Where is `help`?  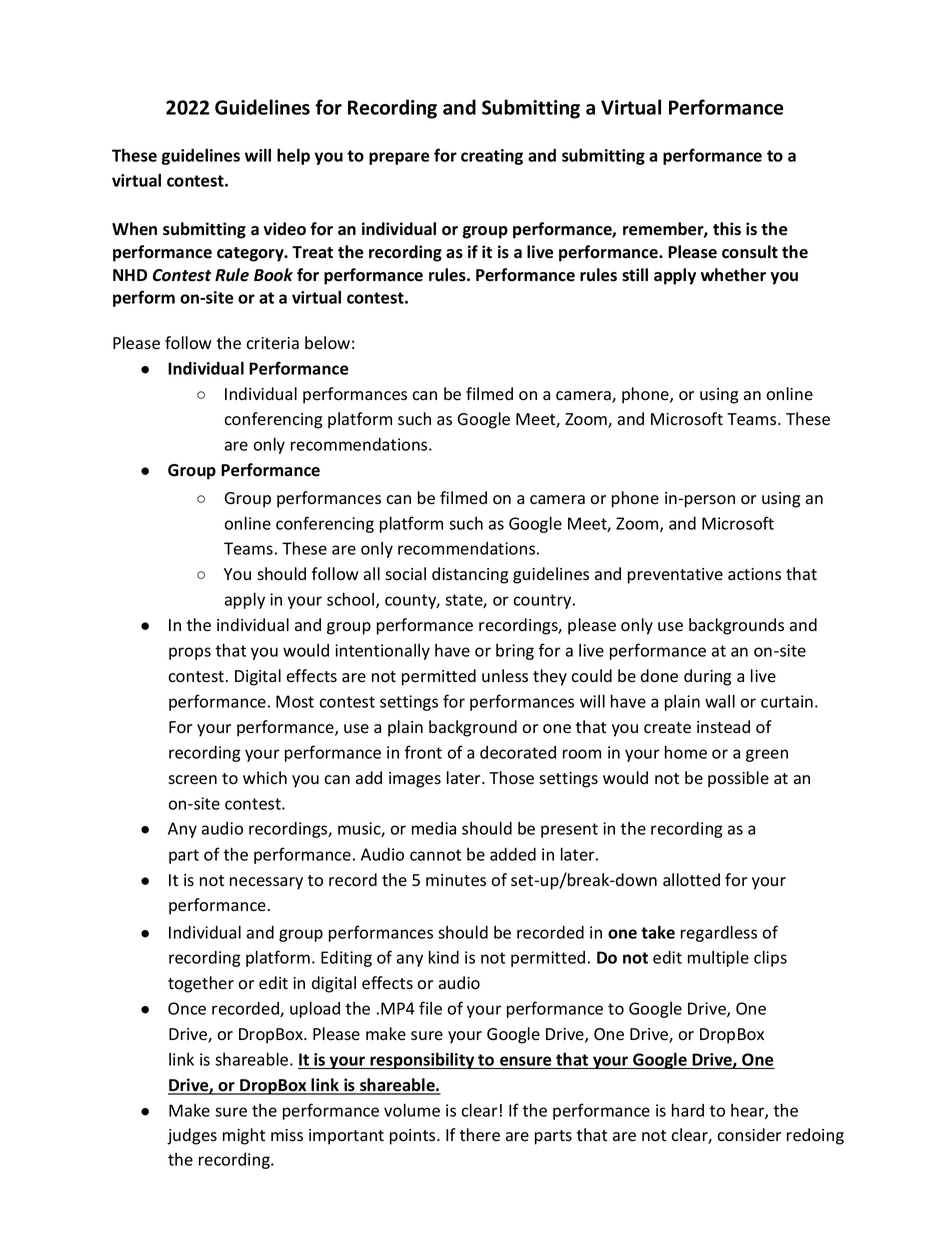
help is located at coordinates (293, 156).
